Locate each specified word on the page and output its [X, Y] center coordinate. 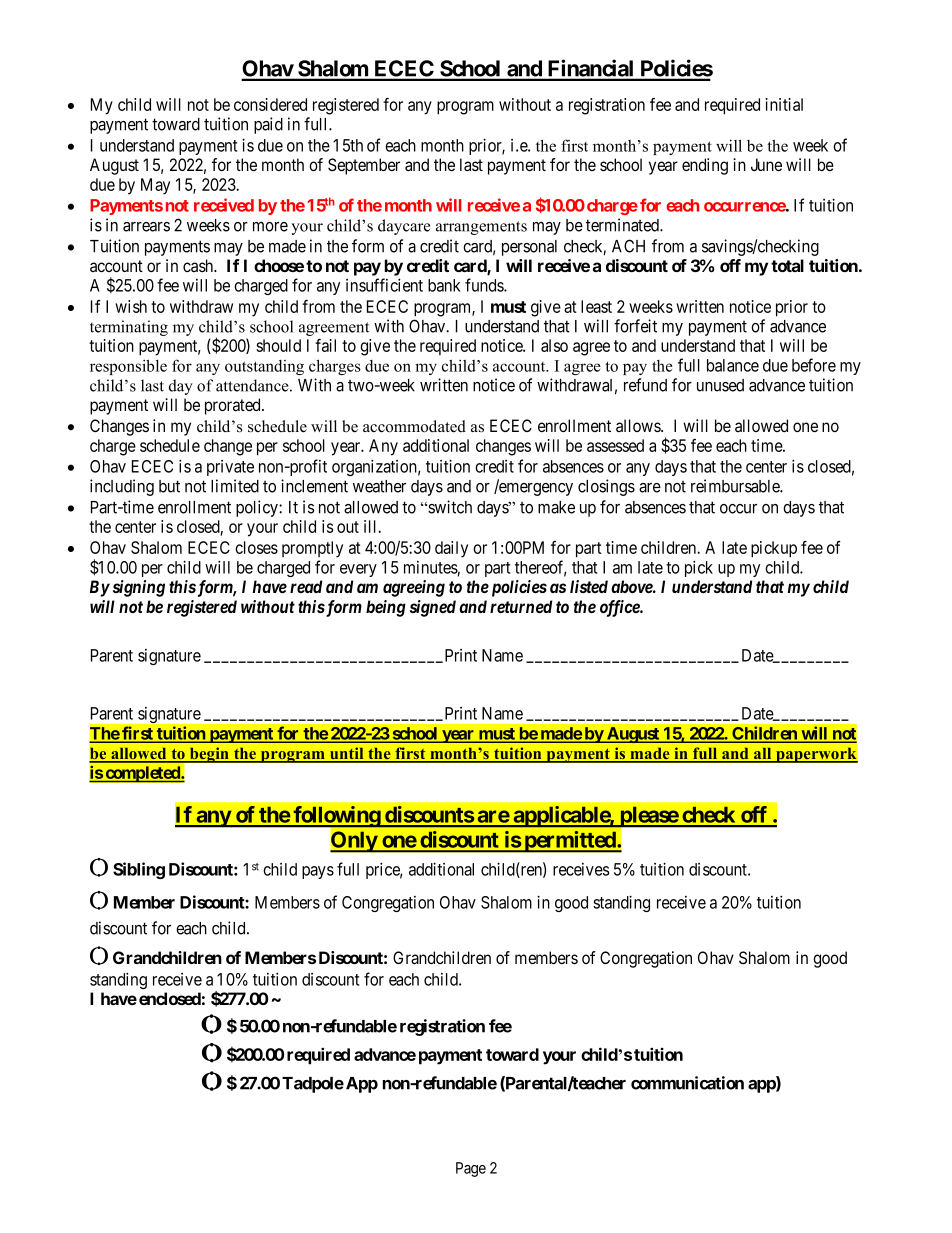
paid [268, 125]
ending [705, 166]
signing [139, 588]
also [554, 345]
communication [687, 1083]
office [620, 608]
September [364, 166]
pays [318, 872]
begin [209, 755]
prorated [234, 406]
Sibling [139, 870]
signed [433, 608]
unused [720, 385]
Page [471, 1169]
